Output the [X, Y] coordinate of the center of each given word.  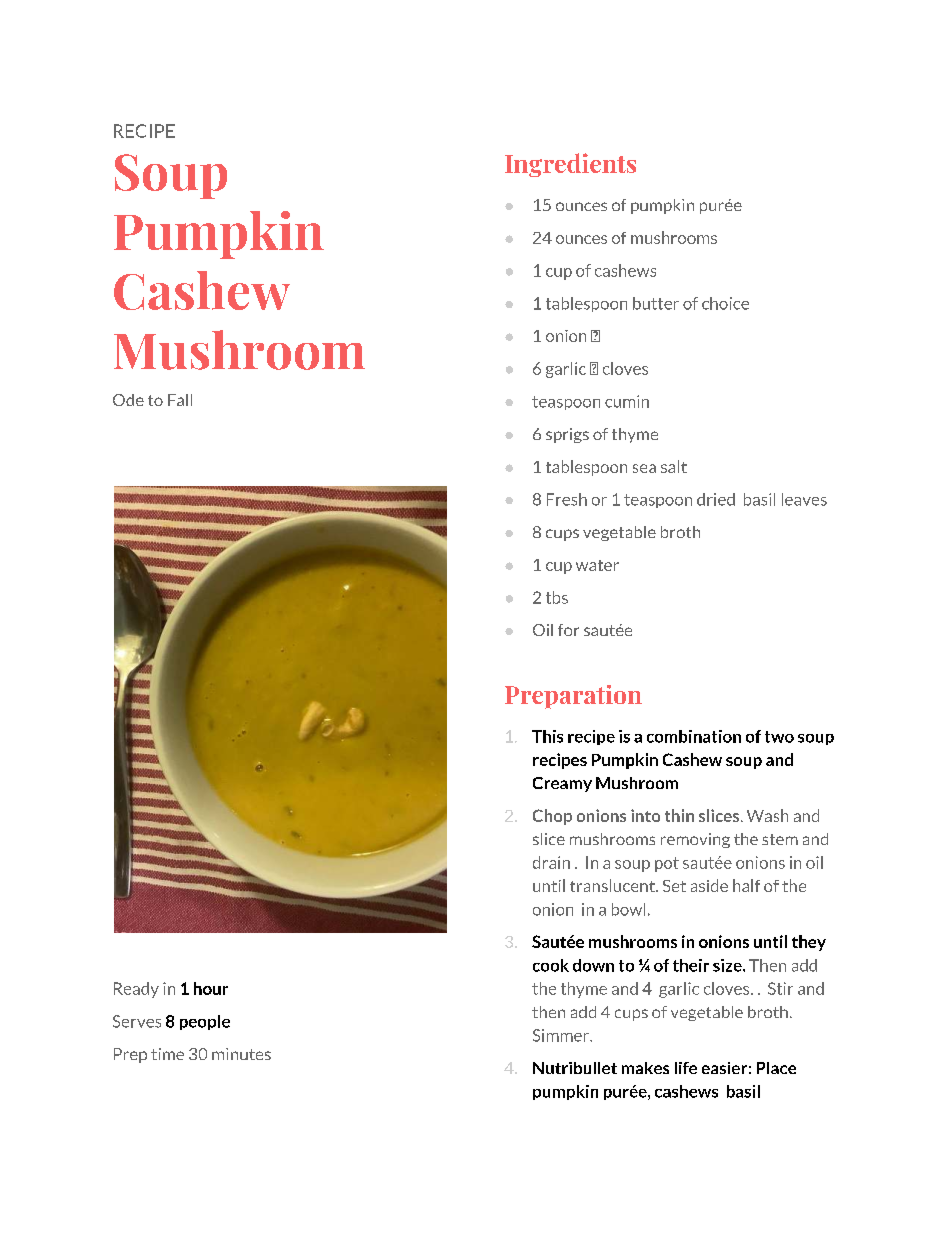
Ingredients [570, 165]
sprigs [567, 435]
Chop [552, 817]
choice [725, 303]
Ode [128, 400]
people [205, 1022]
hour [211, 988]
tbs [557, 597]
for [568, 630]
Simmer [562, 1035]
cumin [627, 401]
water [597, 565]
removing [695, 840]
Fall [180, 400]
